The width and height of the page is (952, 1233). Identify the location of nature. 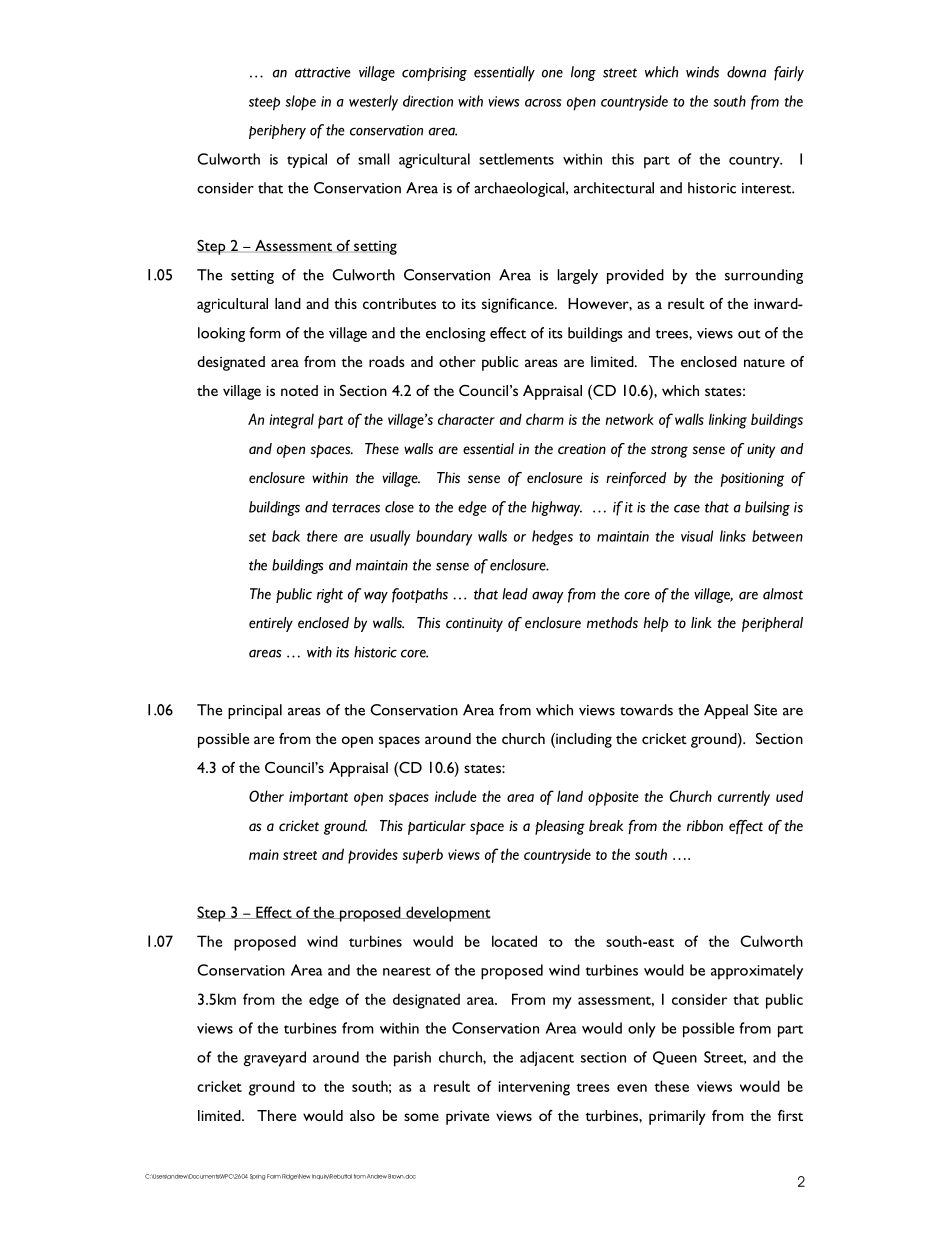
(764, 363).
